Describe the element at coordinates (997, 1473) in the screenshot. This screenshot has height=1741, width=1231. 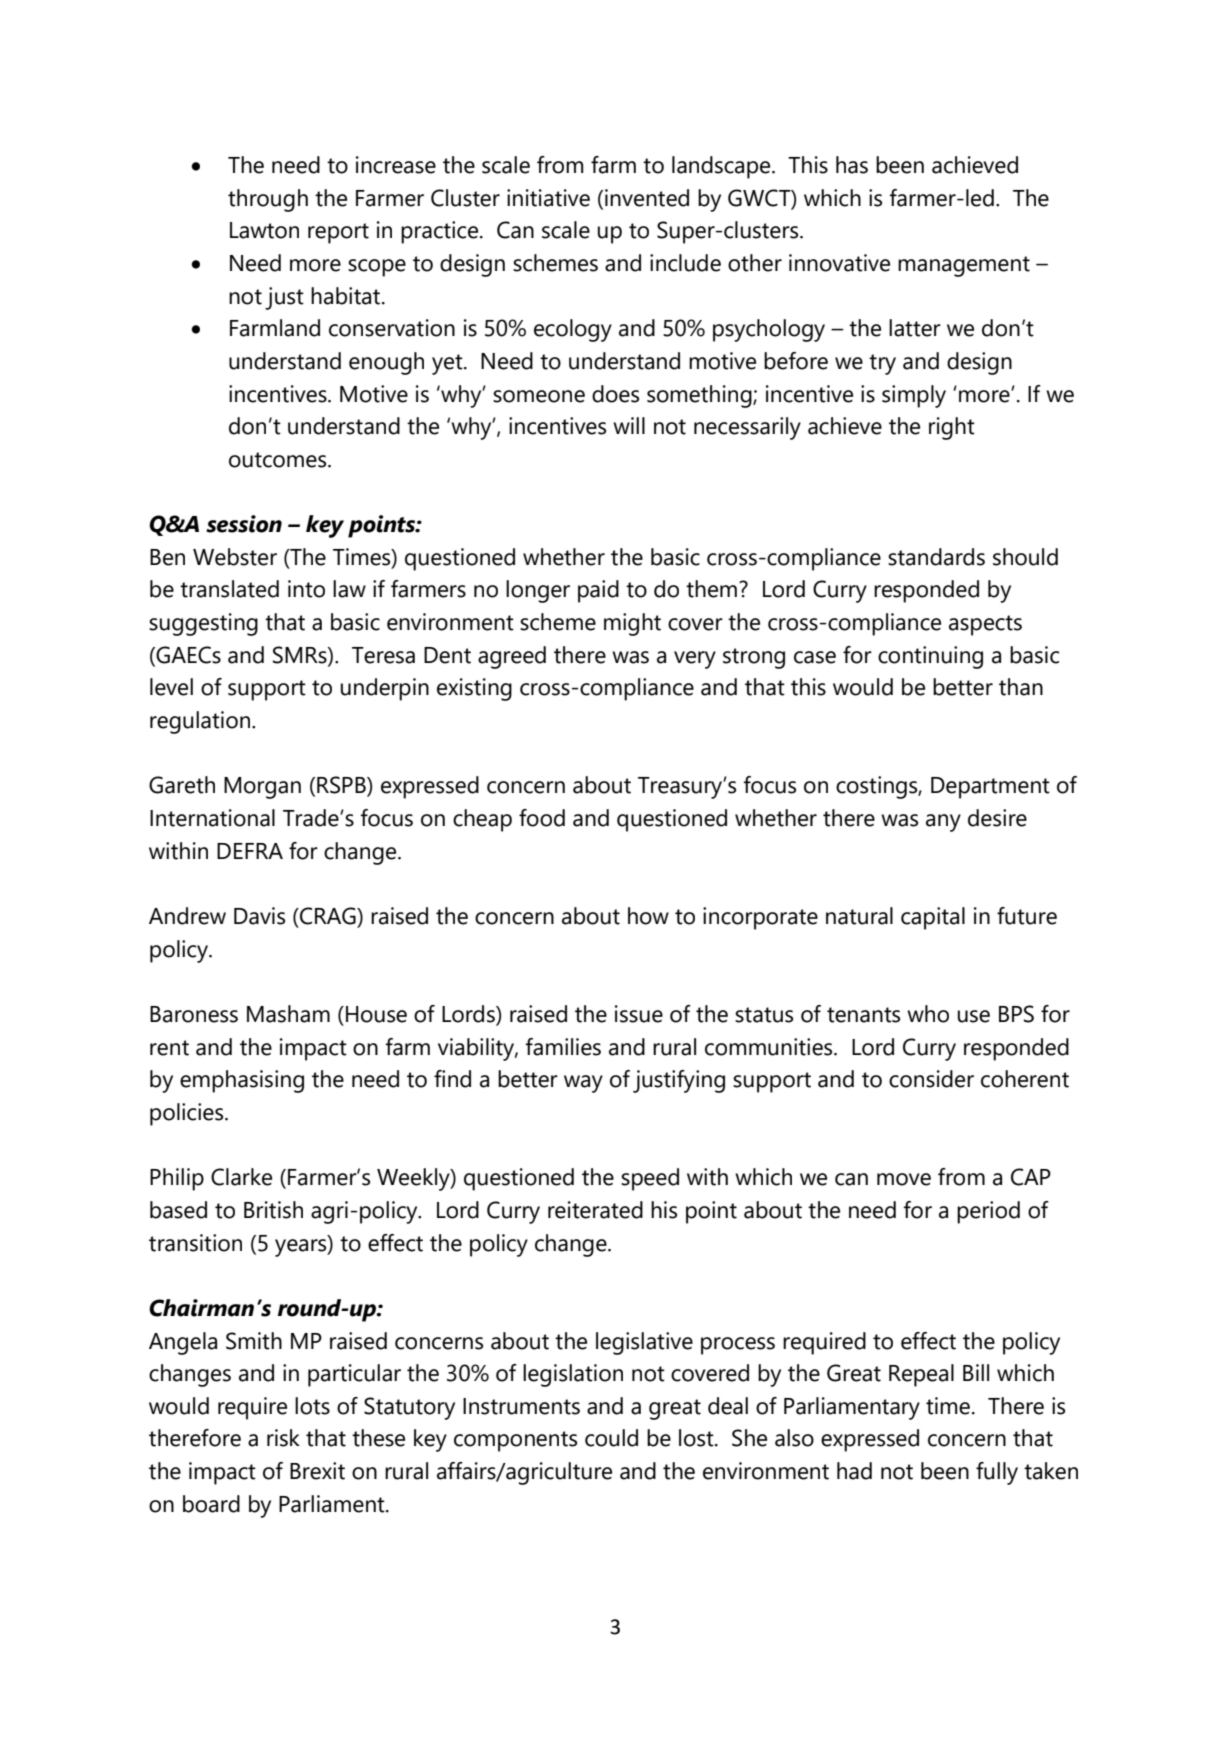
I see `fully` at that location.
